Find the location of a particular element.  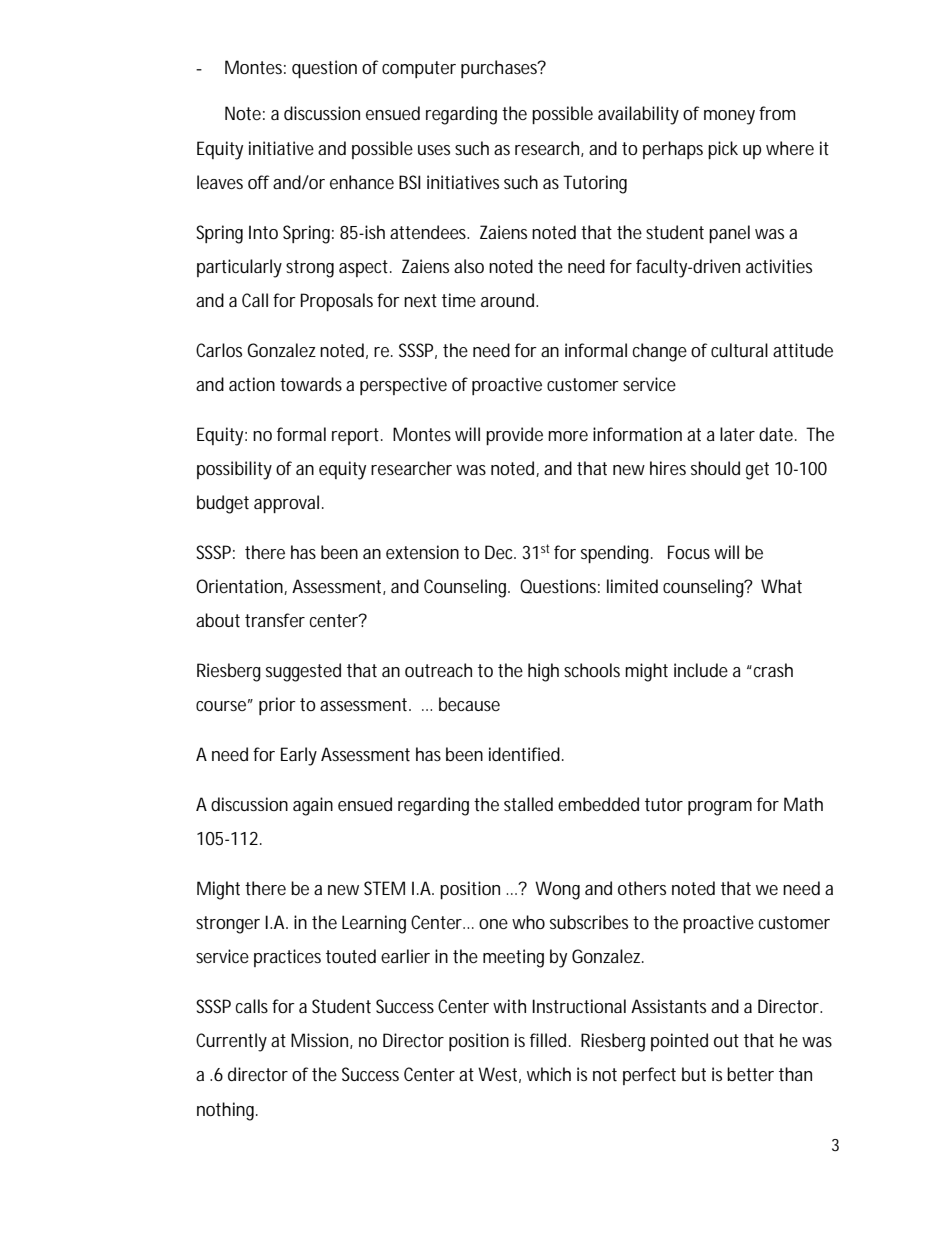

uses is located at coordinates (434, 150).
